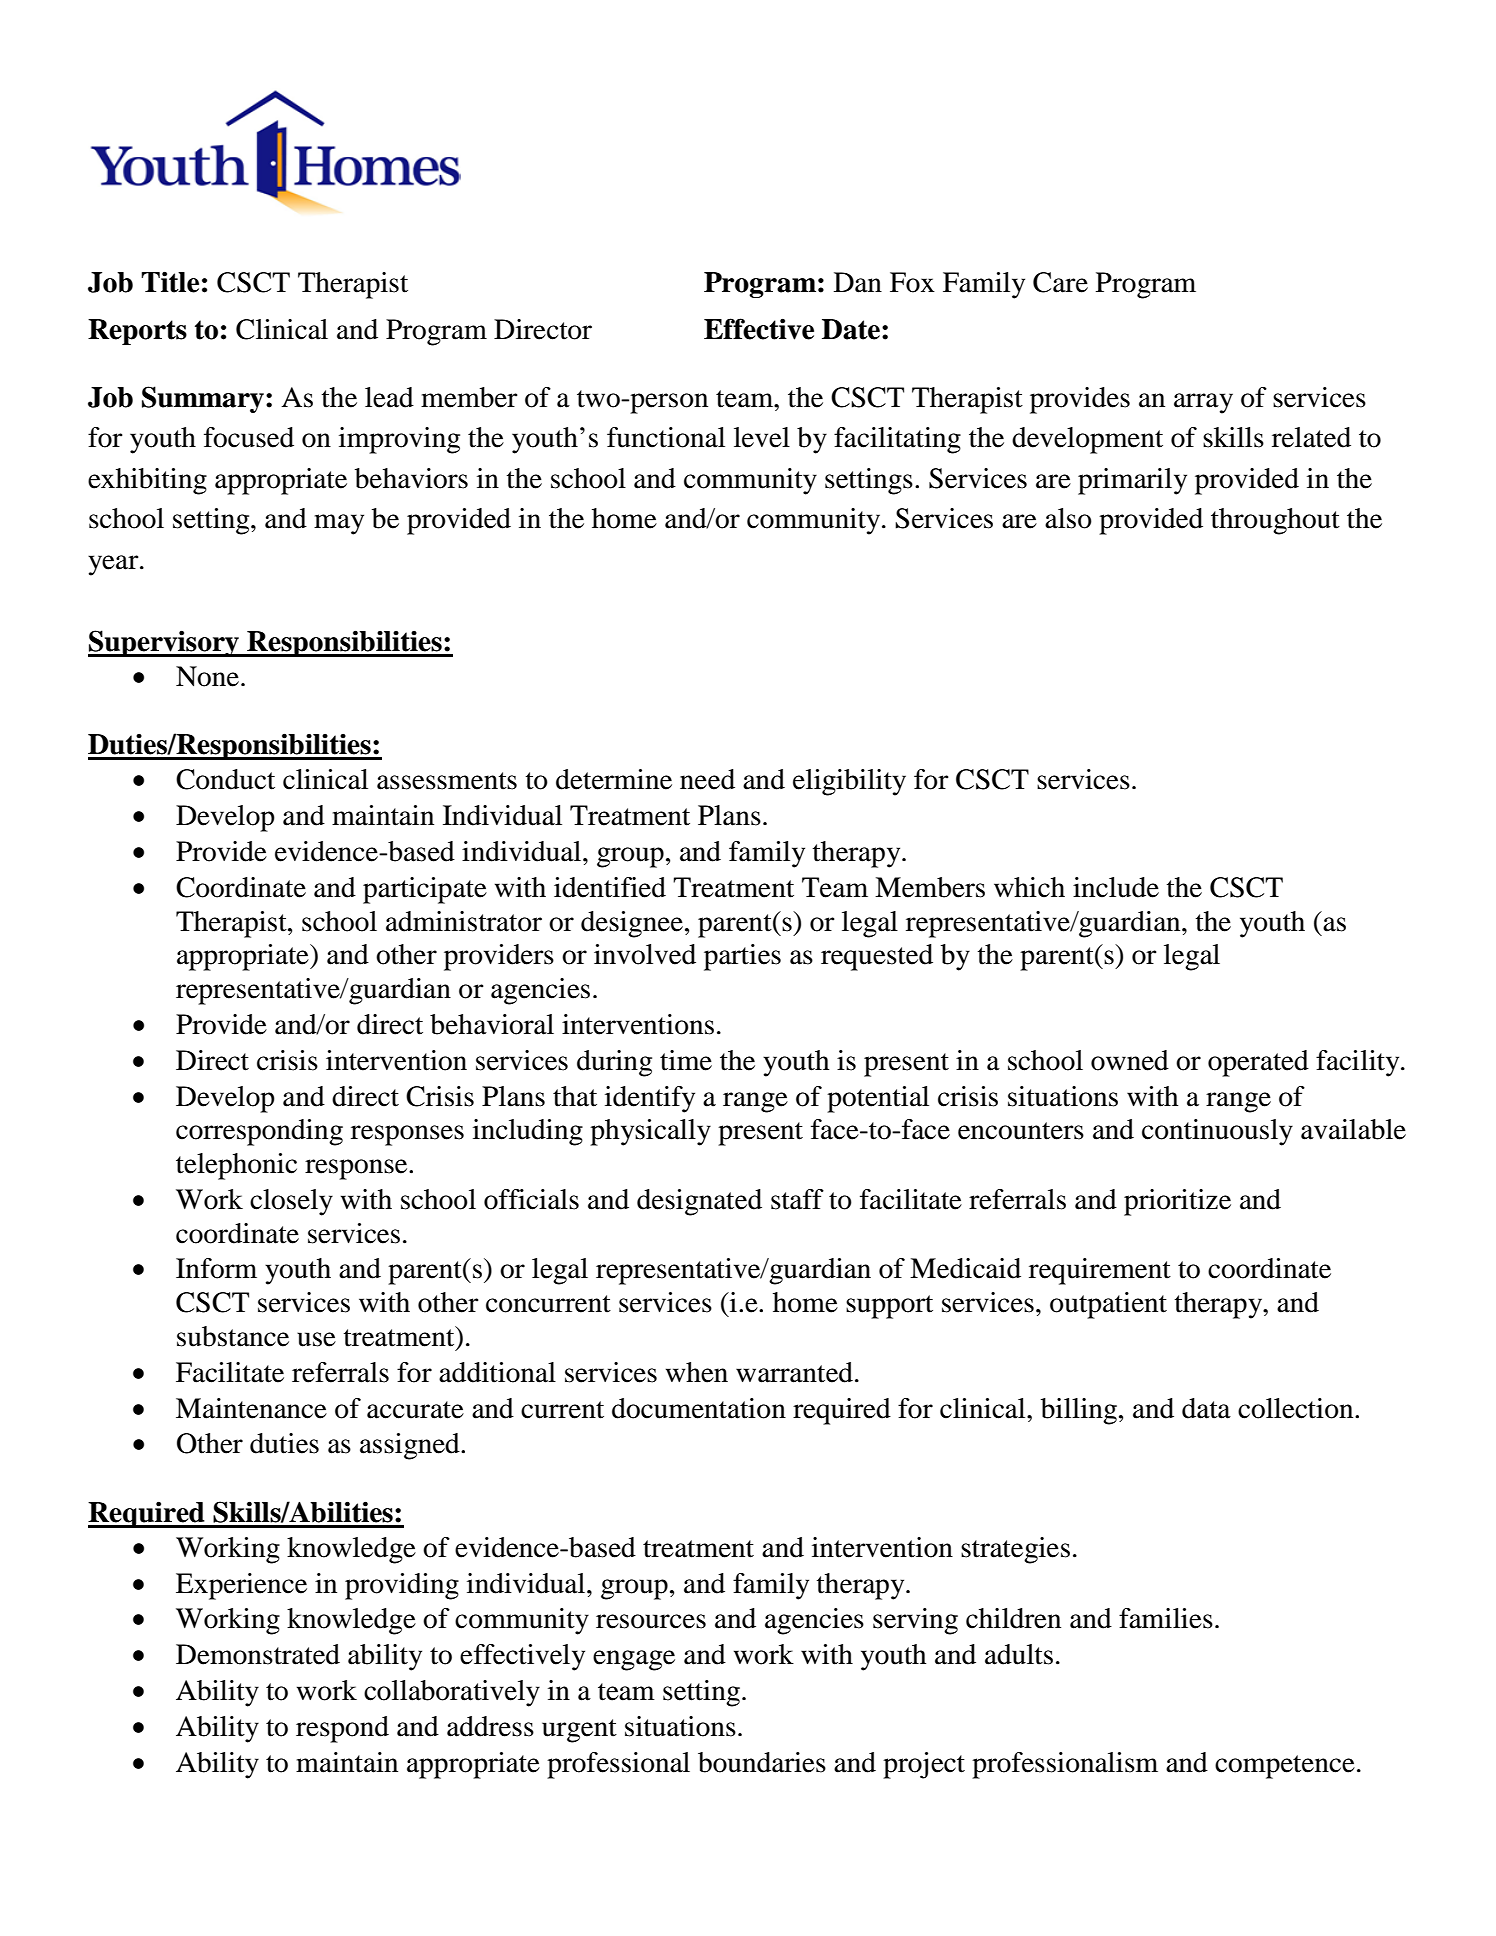  What do you see at coordinates (1258, 1063) in the screenshot?
I see `operated` at bounding box center [1258, 1063].
